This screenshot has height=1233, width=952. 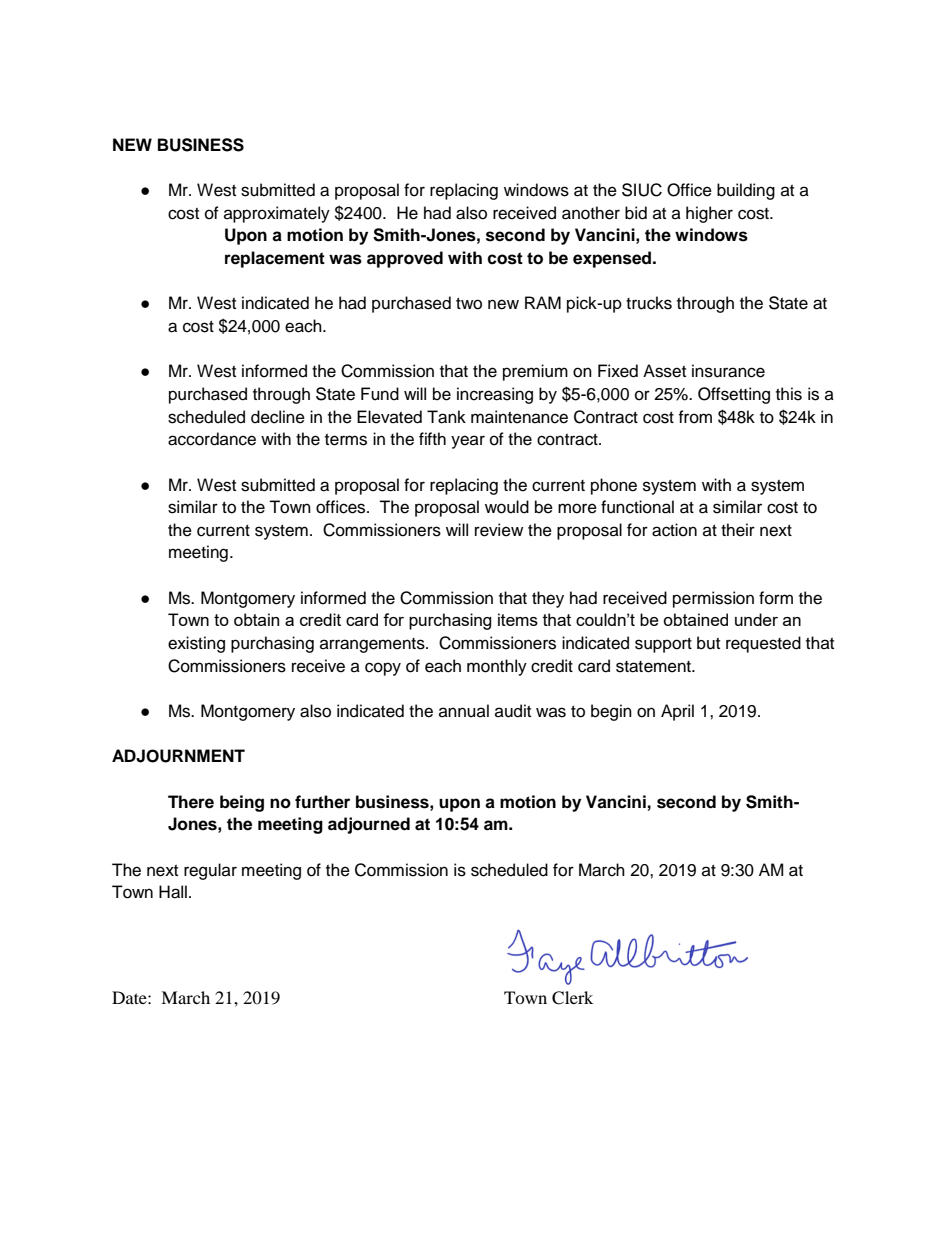 I want to click on approximately, so click(x=277, y=214).
